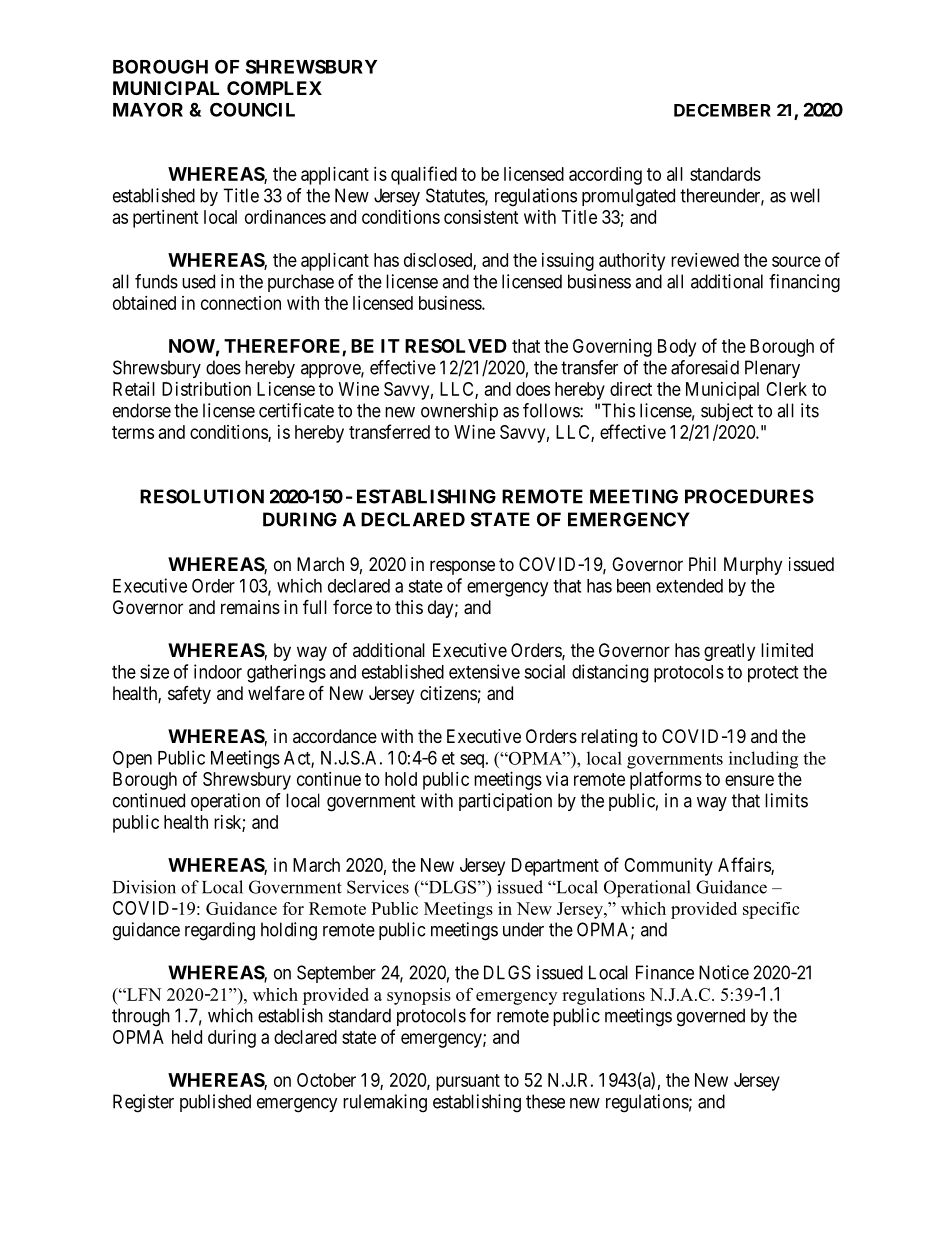  What do you see at coordinates (252, 109) in the screenshot?
I see `COUNCIL` at bounding box center [252, 109].
